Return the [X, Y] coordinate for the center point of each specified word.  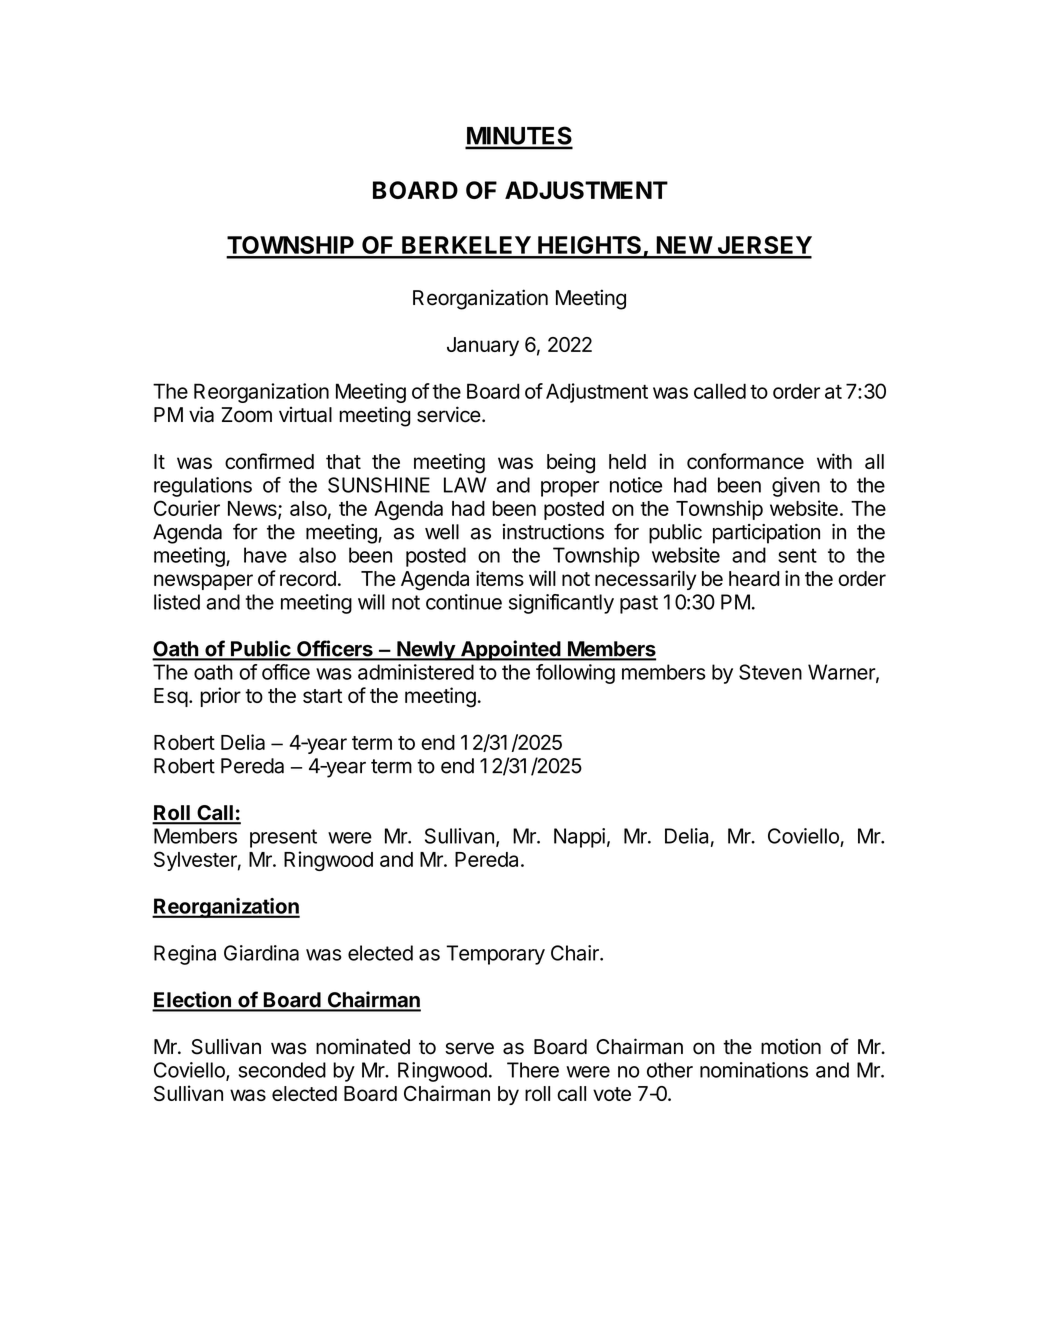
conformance [745, 461]
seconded [282, 1070]
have [265, 555]
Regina [185, 955]
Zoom [247, 415]
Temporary [495, 955]
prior [220, 697]
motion [791, 1046]
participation [766, 534]
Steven [770, 672]
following [575, 674]
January [483, 346]
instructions [553, 532]
